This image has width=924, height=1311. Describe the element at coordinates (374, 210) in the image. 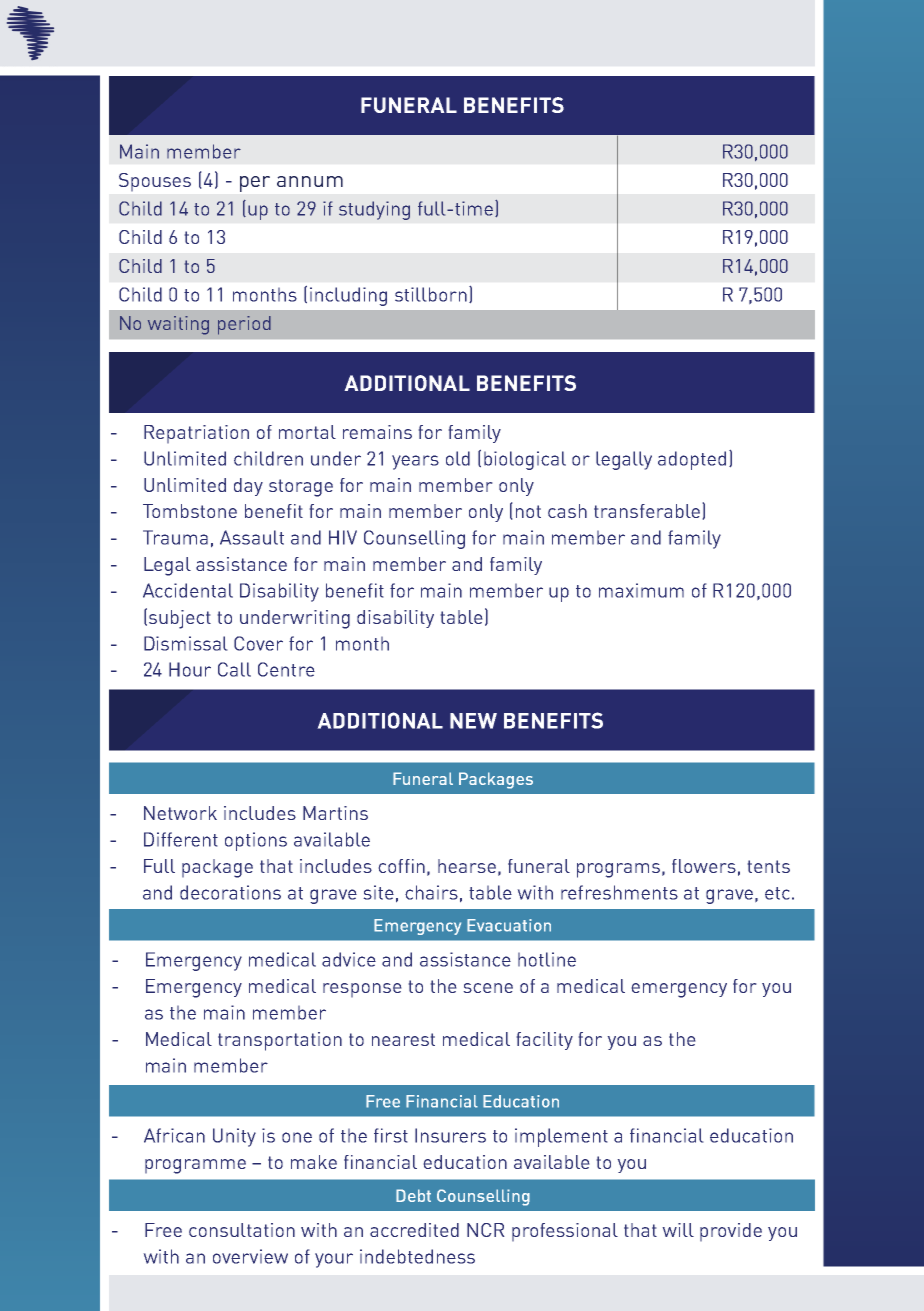

I see `studying` at that location.
